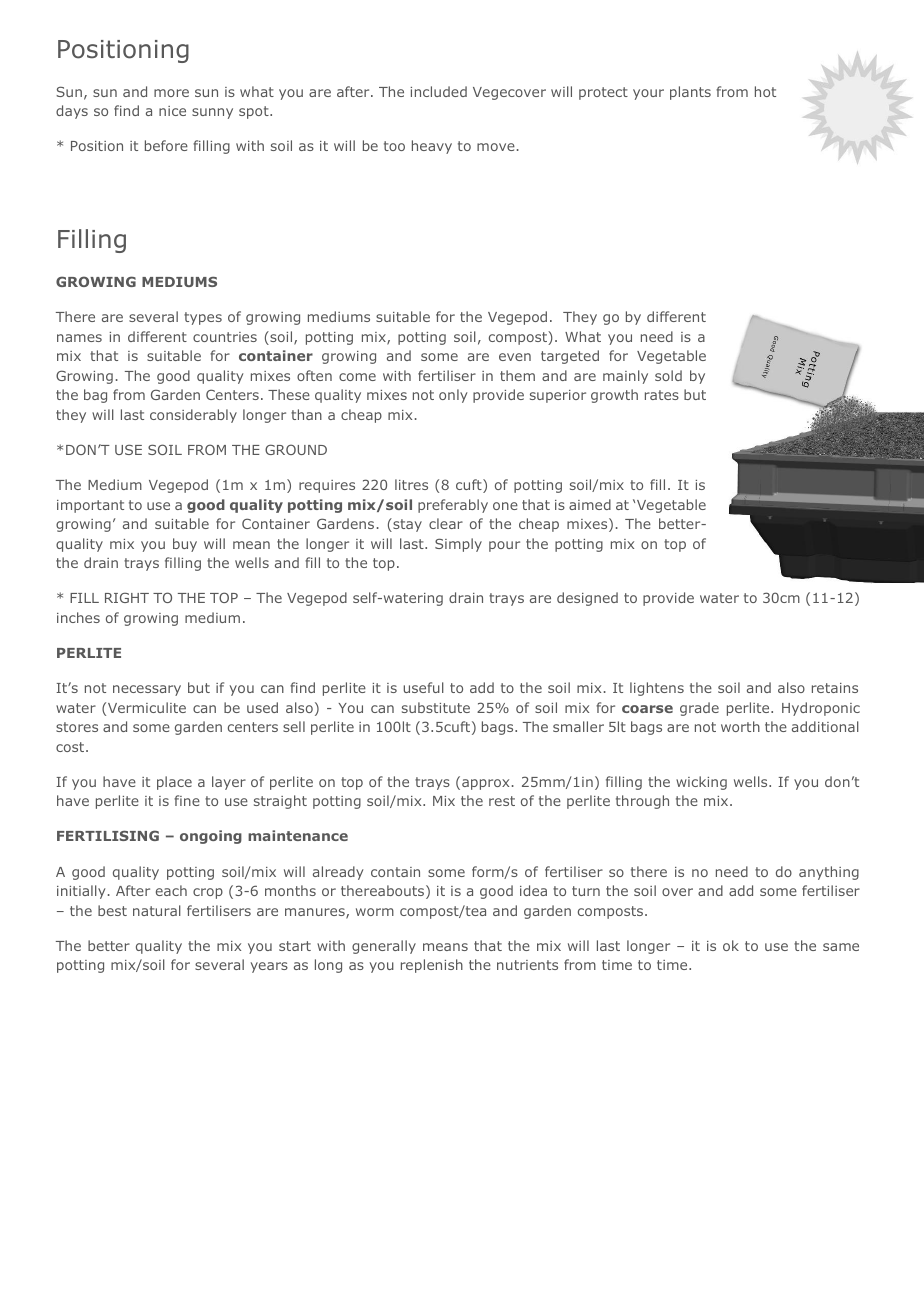 This screenshot has width=924, height=1308. I want to click on same, so click(841, 947).
